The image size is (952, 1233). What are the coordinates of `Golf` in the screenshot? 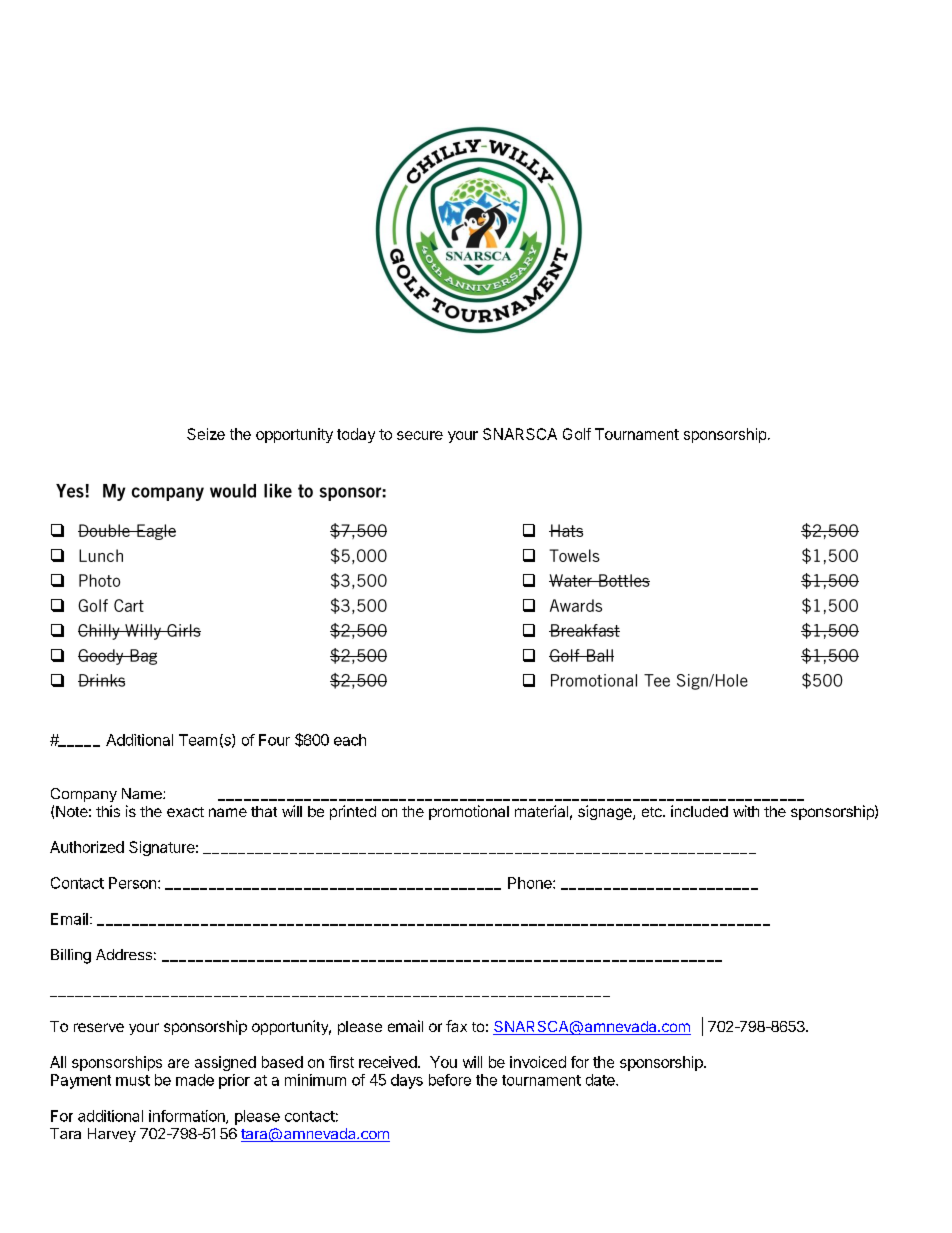 It's located at (577, 434).
